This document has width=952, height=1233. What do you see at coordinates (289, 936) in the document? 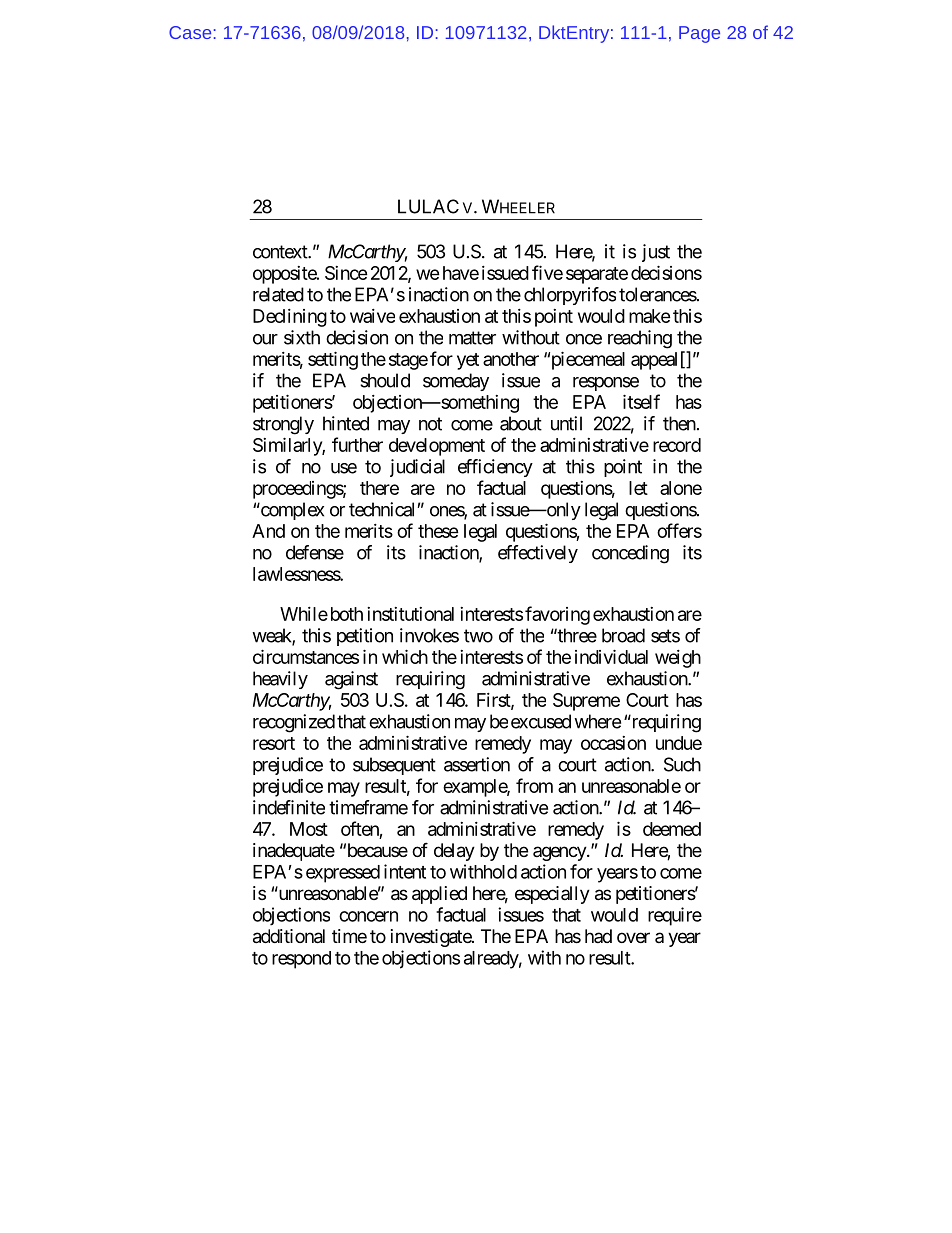
I see `additional` at bounding box center [289, 936].
